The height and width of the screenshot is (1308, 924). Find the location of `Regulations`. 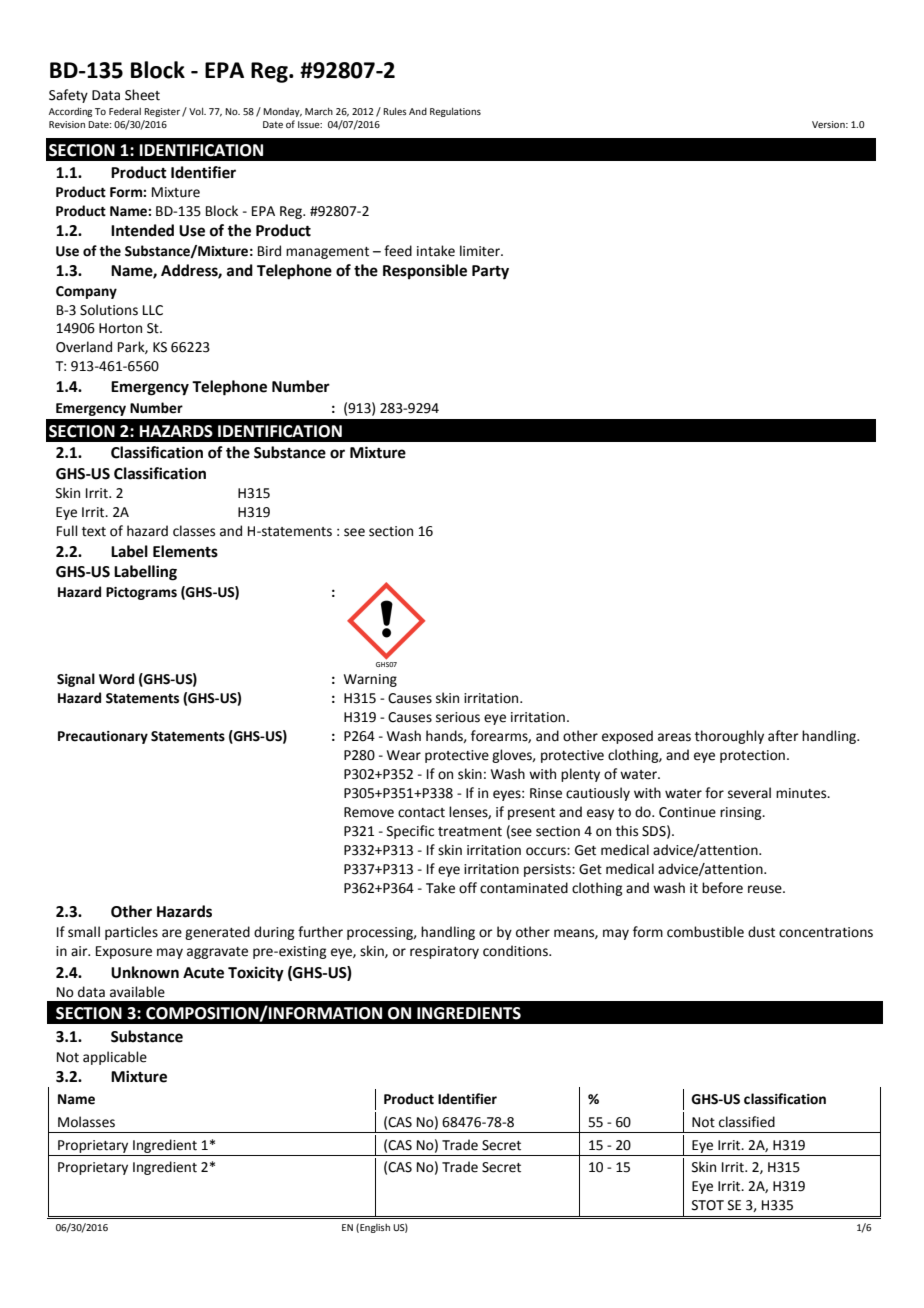

Regulations is located at coordinates (455, 112).
